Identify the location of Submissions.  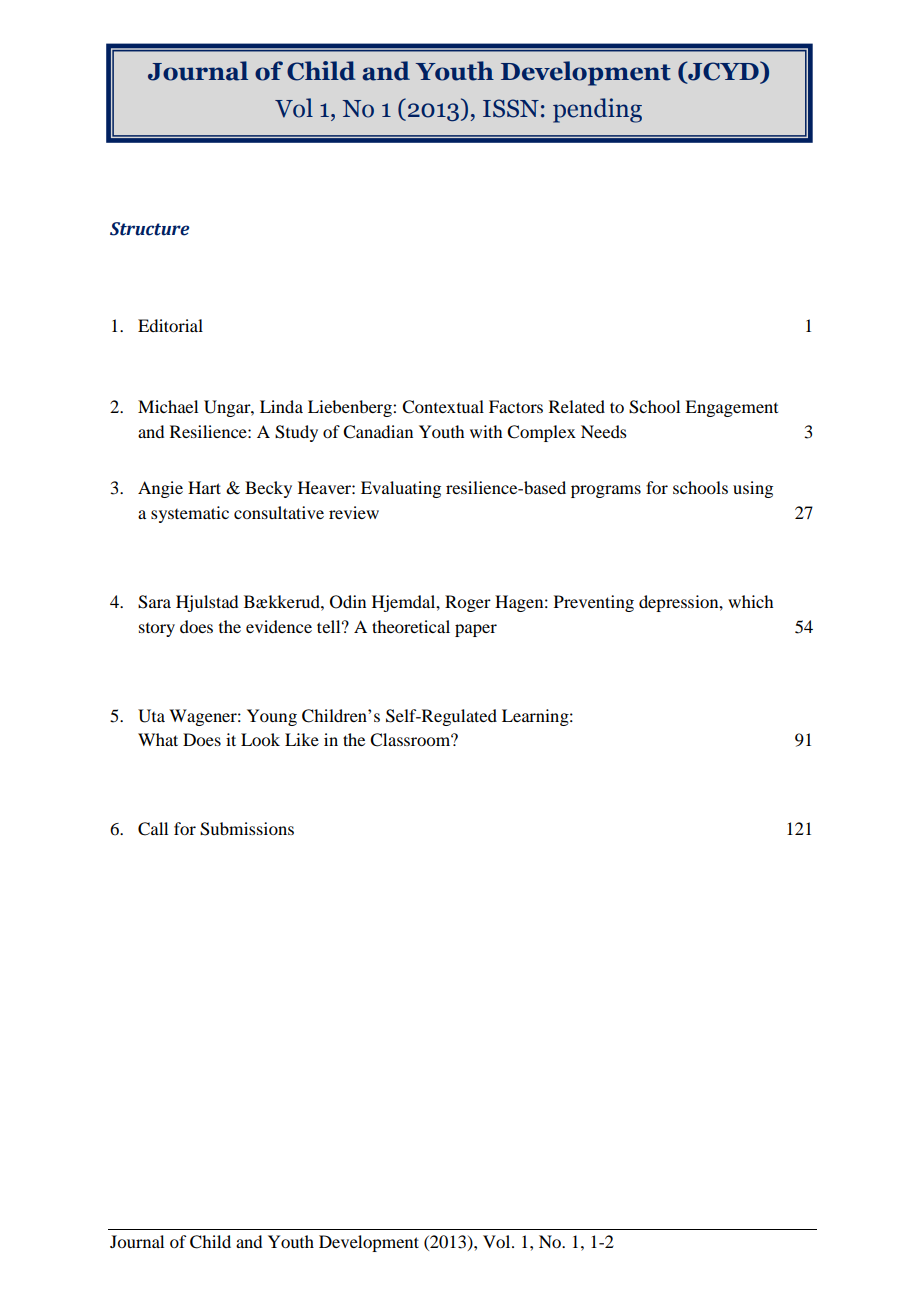
(247, 829).
